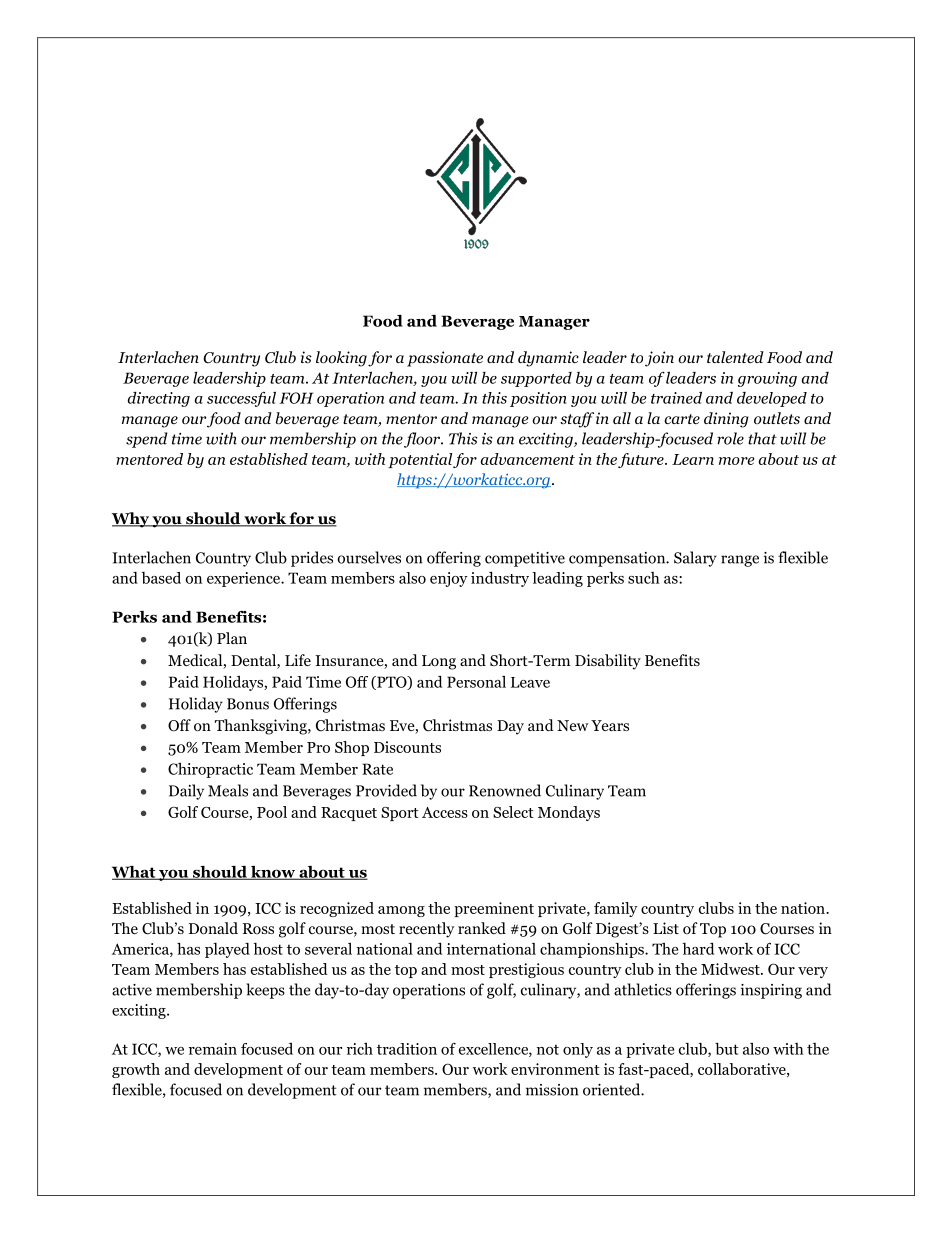 This document has width=952, height=1233. Describe the element at coordinates (241, 399) in the document. I see `successful` at that location.
